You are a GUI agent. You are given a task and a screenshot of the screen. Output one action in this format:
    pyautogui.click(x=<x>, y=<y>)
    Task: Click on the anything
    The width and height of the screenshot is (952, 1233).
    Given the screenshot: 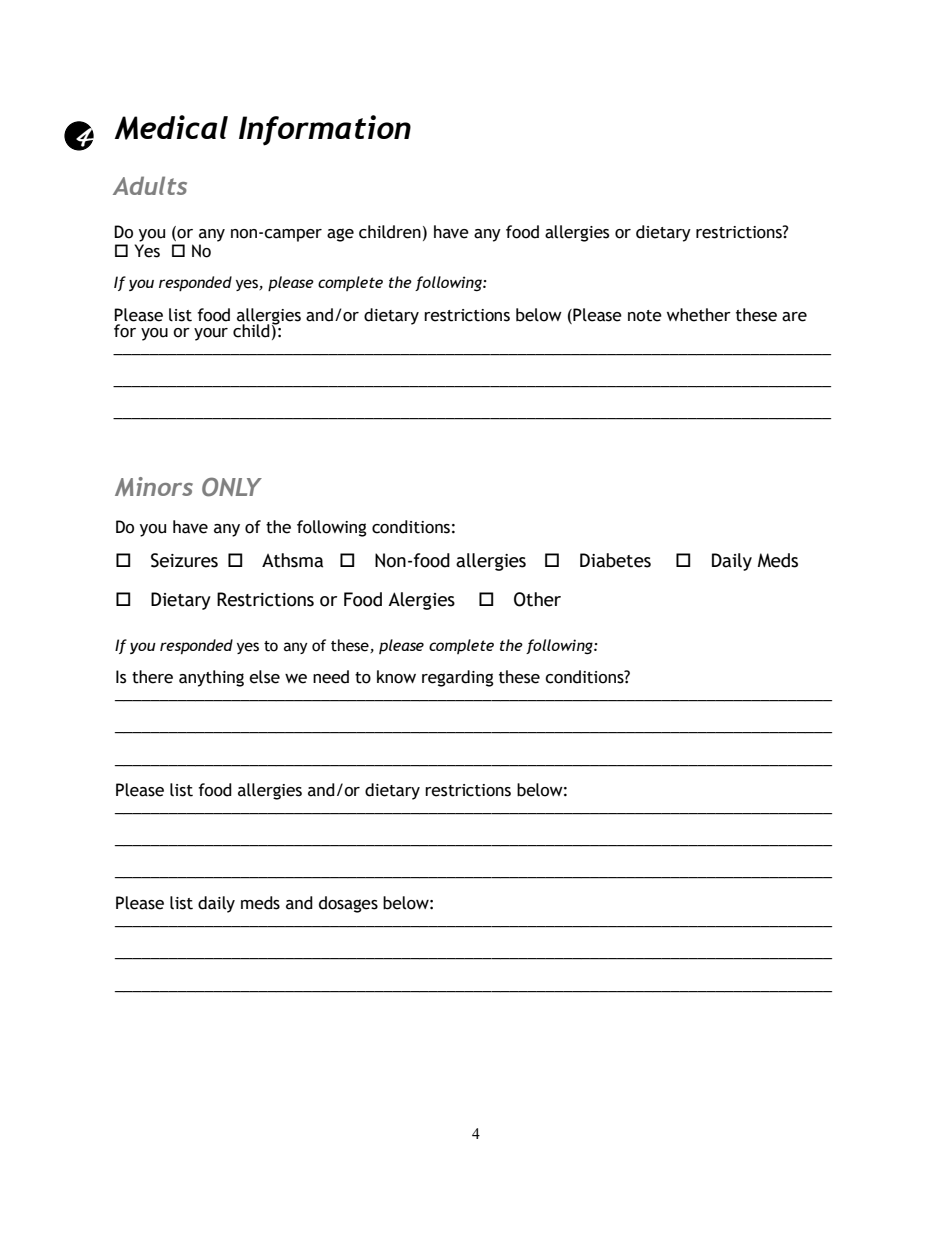 What is the action you would take?
    pyautogui.click(x=211, y=678)
